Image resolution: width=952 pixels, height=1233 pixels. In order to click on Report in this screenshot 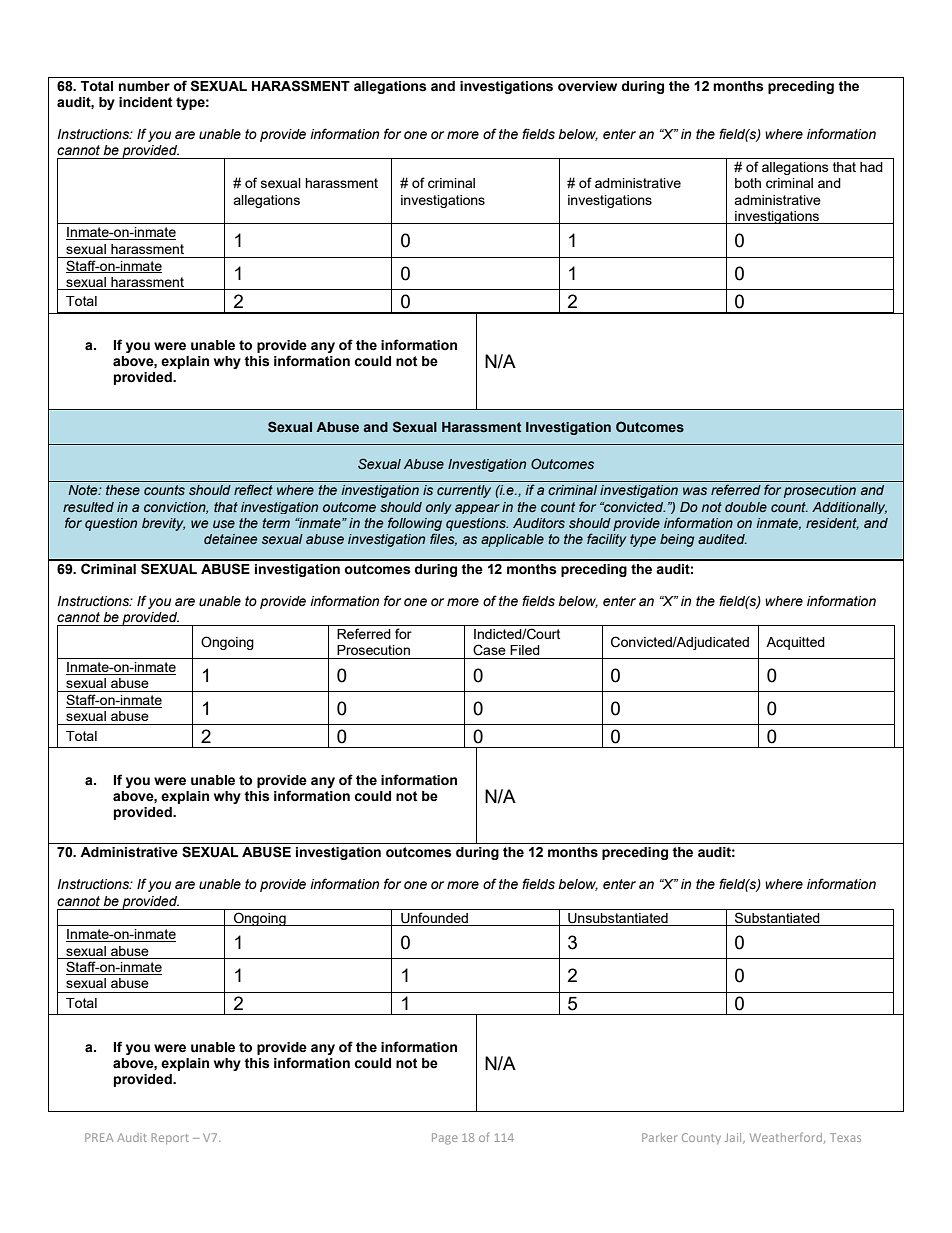, I will do `click(170, 1138)`.
